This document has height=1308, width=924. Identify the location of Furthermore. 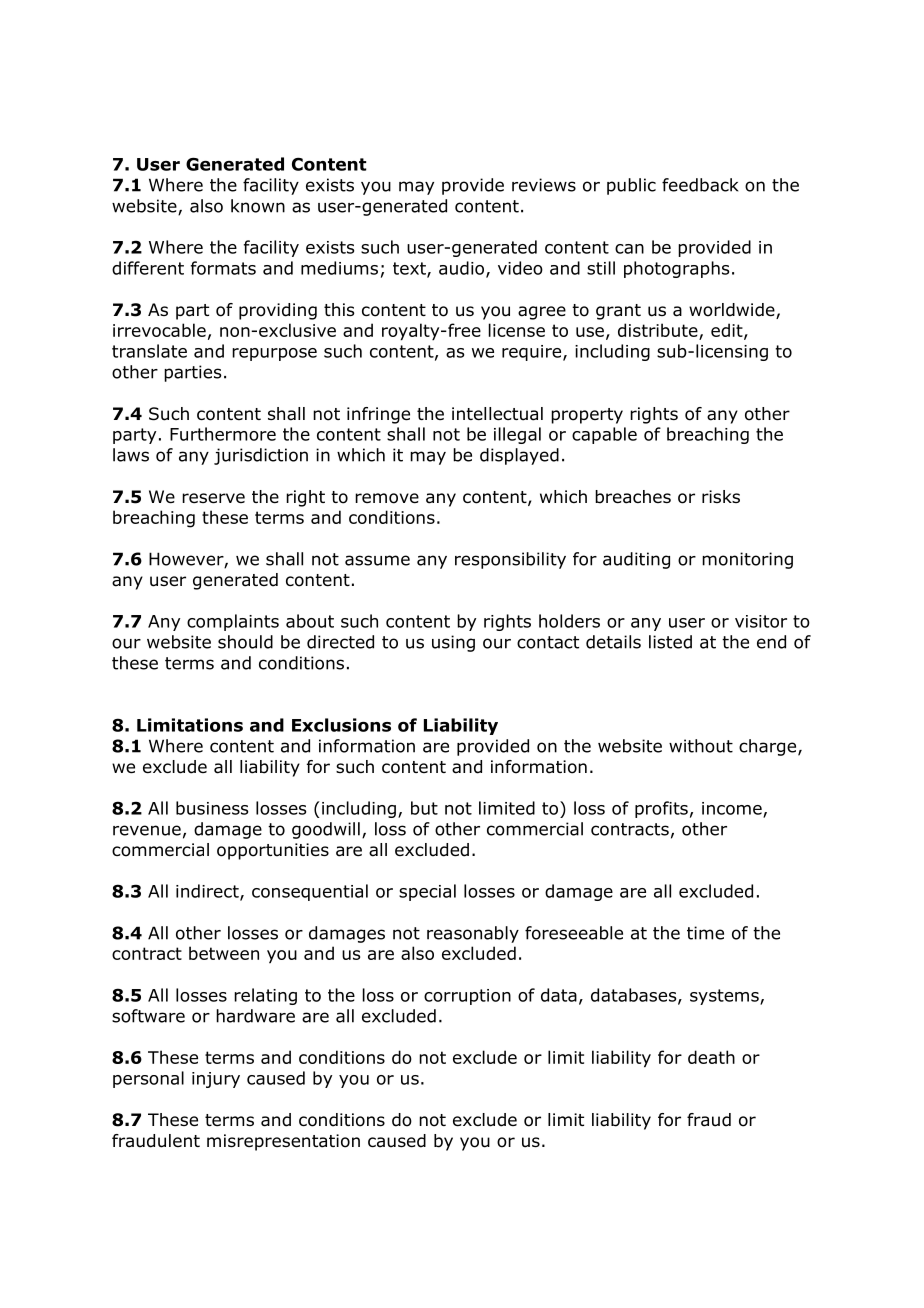
(223, 434).
